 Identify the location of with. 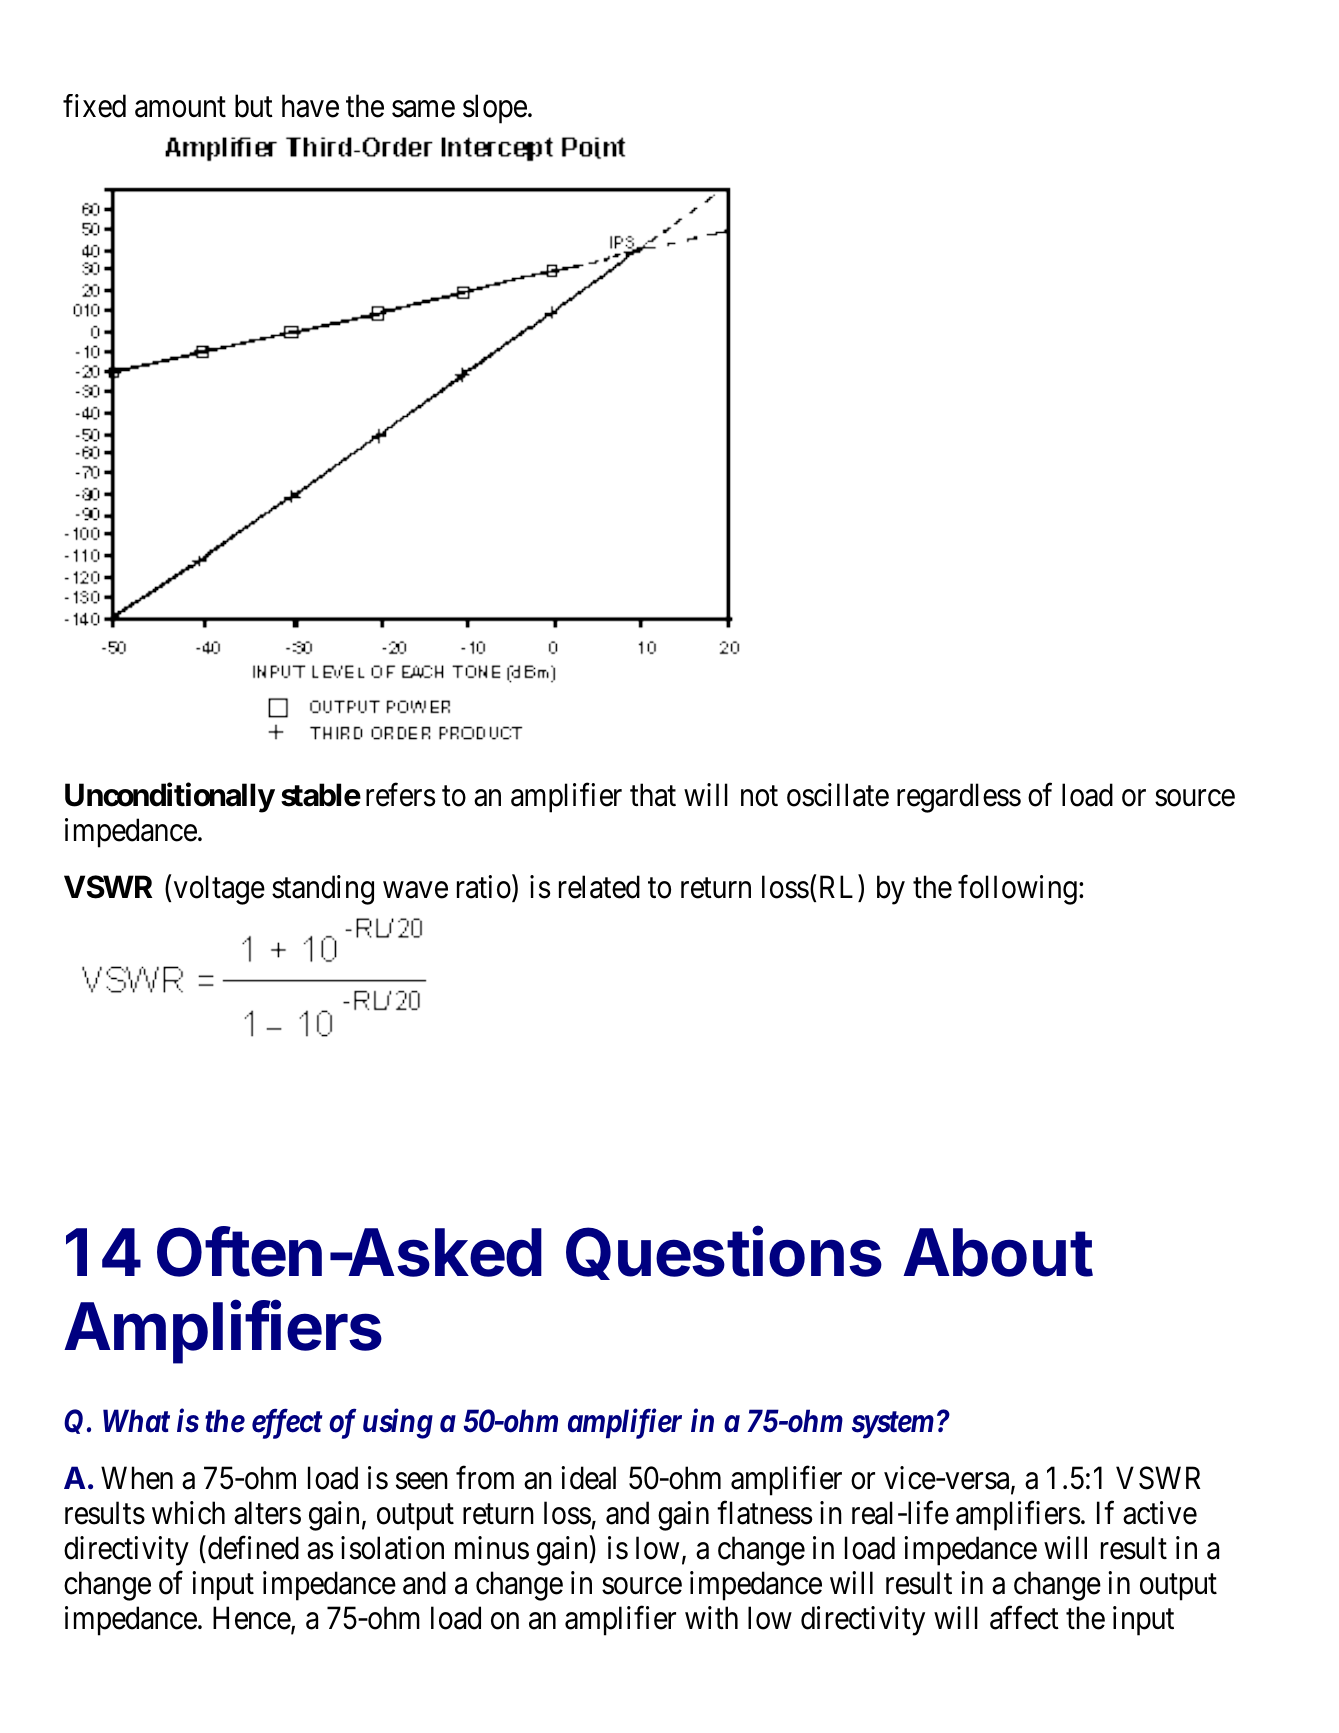
(711, 1617).
